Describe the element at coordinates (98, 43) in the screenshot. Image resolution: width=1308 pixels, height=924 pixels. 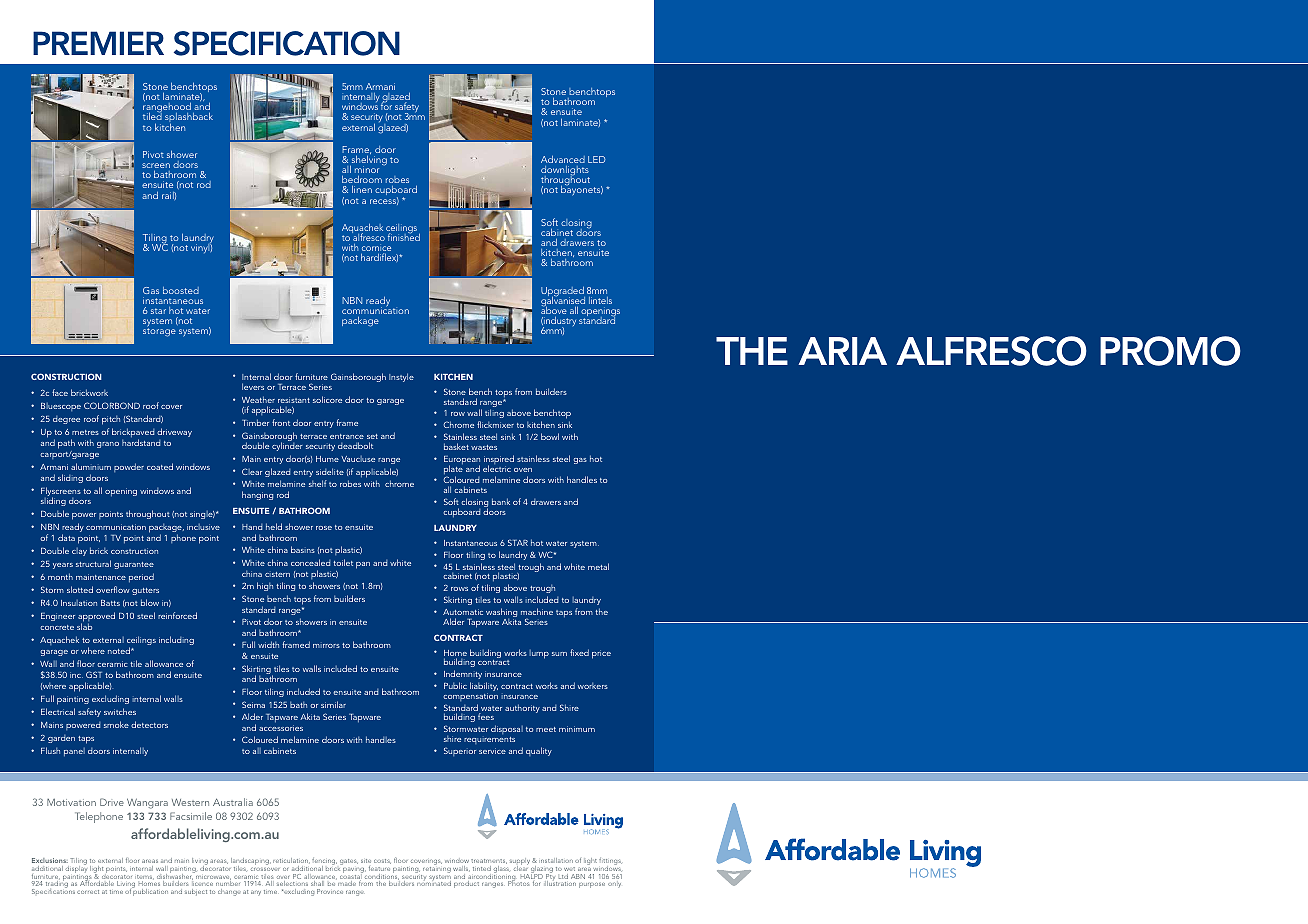
I see `PREMIER` at that location.
